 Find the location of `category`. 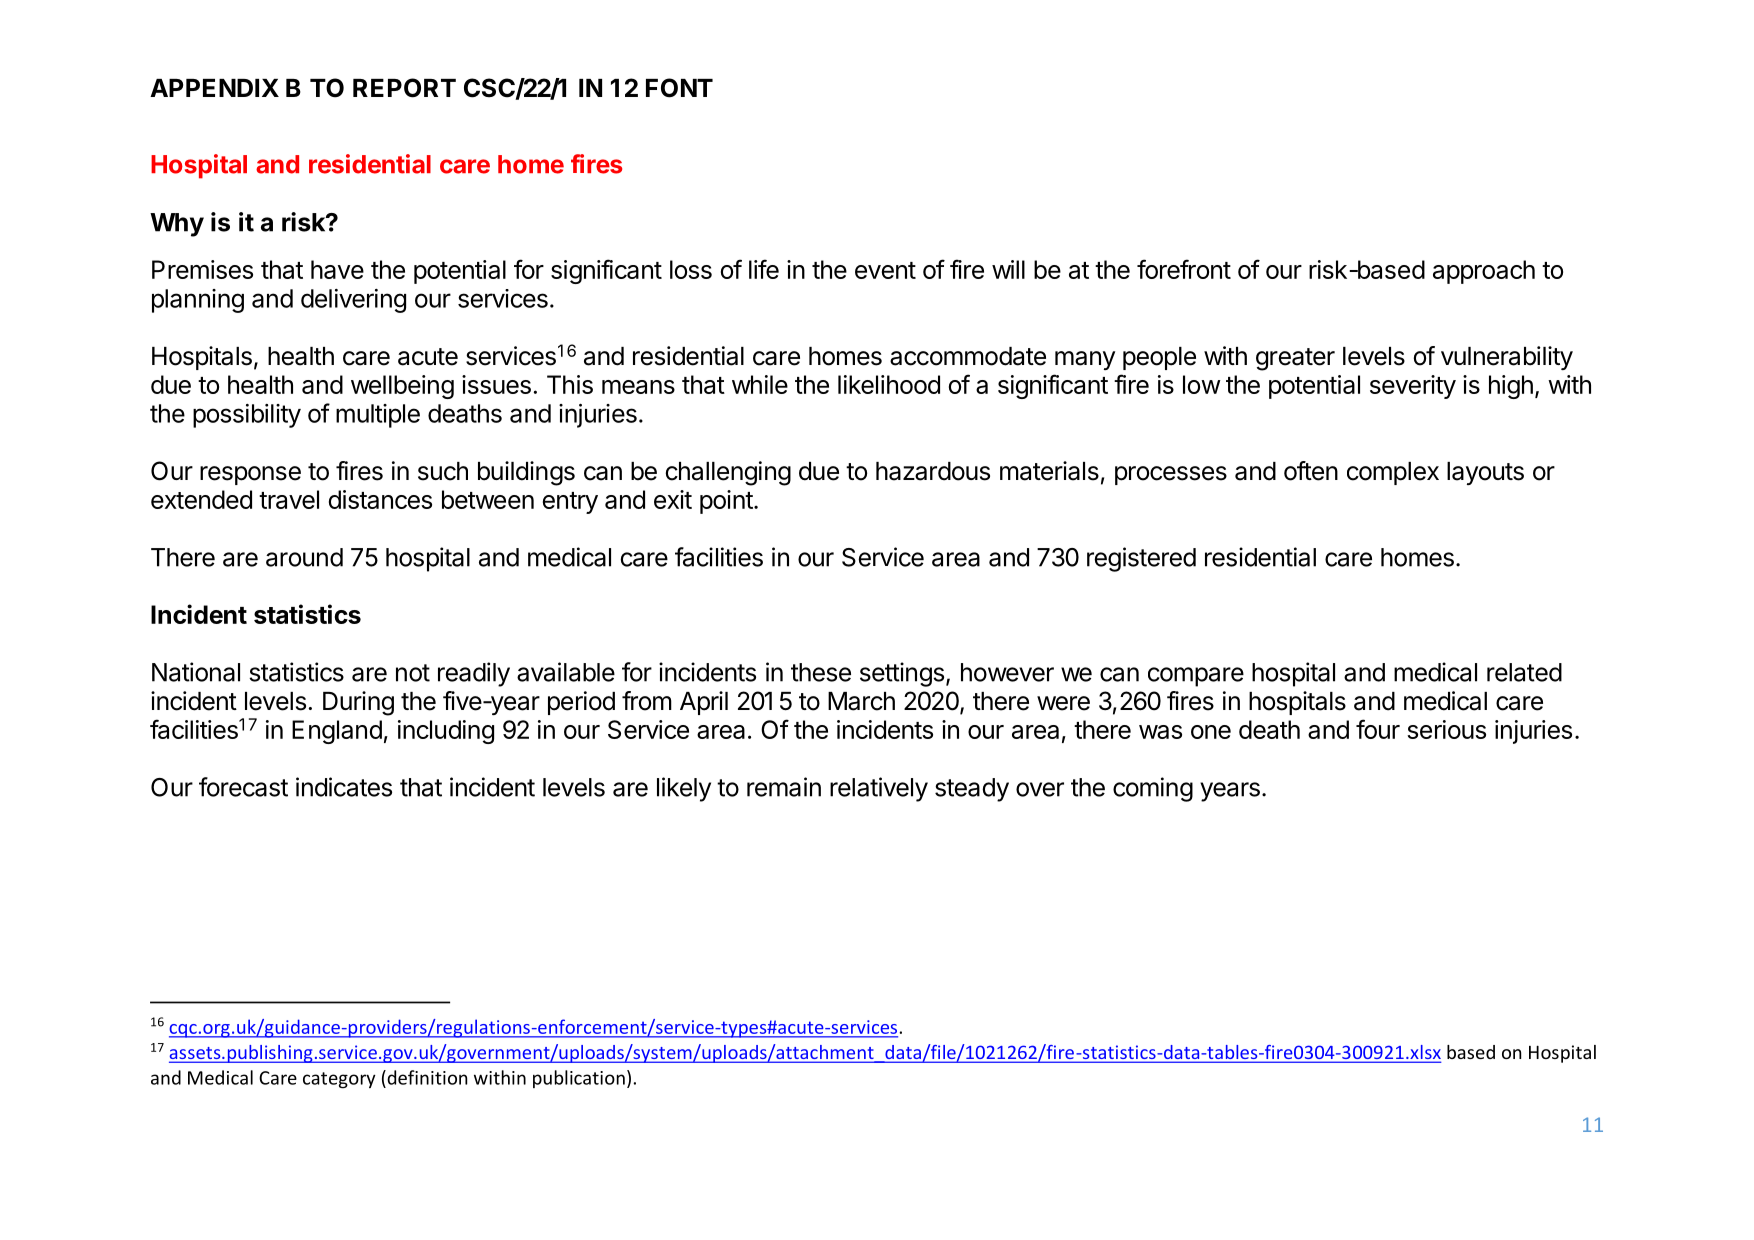

category is located at coordinates (339, 1080).
